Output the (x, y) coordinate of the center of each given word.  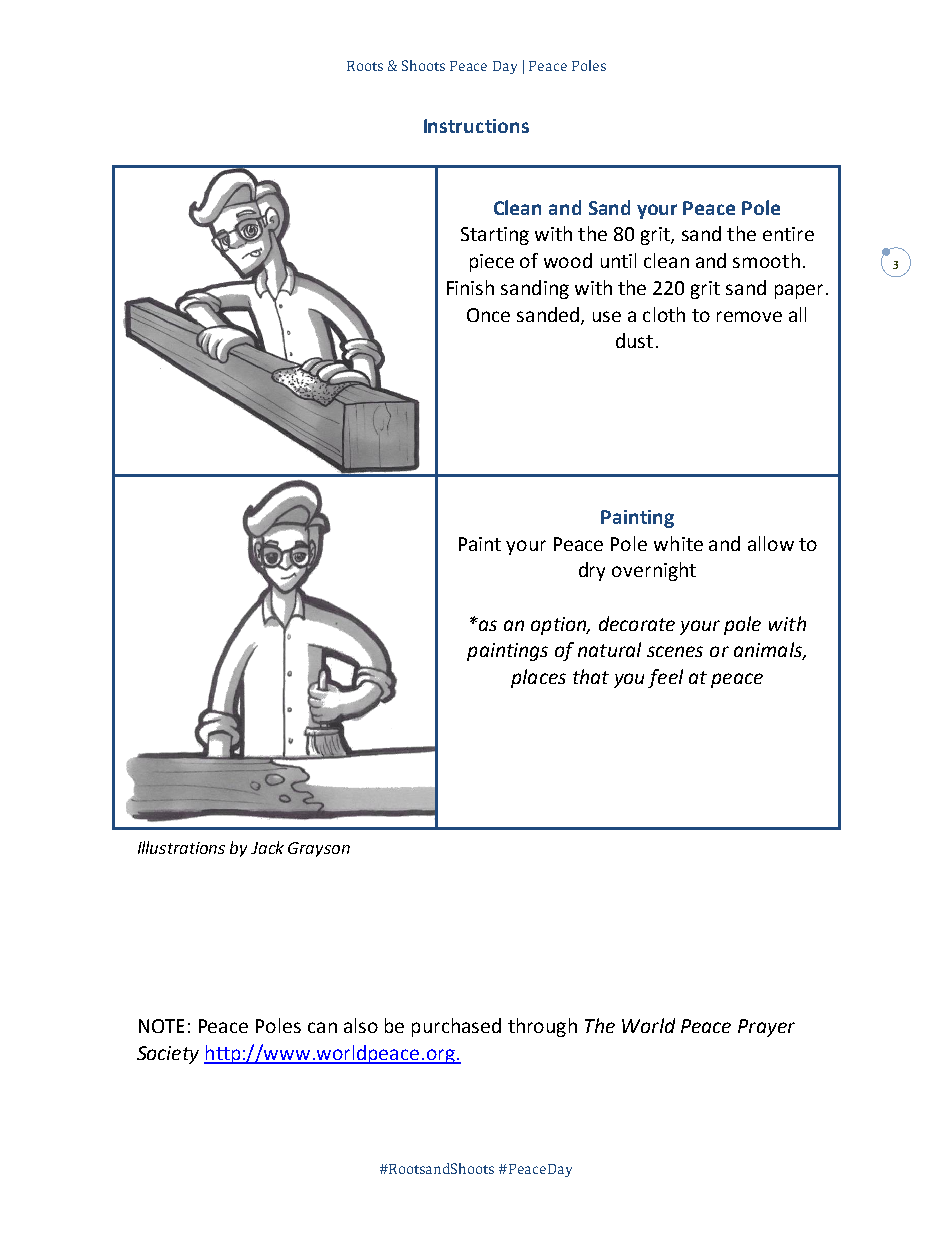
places (538, 678)
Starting (495, 236)
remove (749, 316)
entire (788, 234)
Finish (470, 287)
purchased (456, 1027)
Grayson (319, 849)
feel (665, 678)
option (559, 626)
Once (488, 315)
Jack (267, 847)
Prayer (766, 1028)
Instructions (476, 126)
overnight (654, 571)
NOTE (161, 1026)
